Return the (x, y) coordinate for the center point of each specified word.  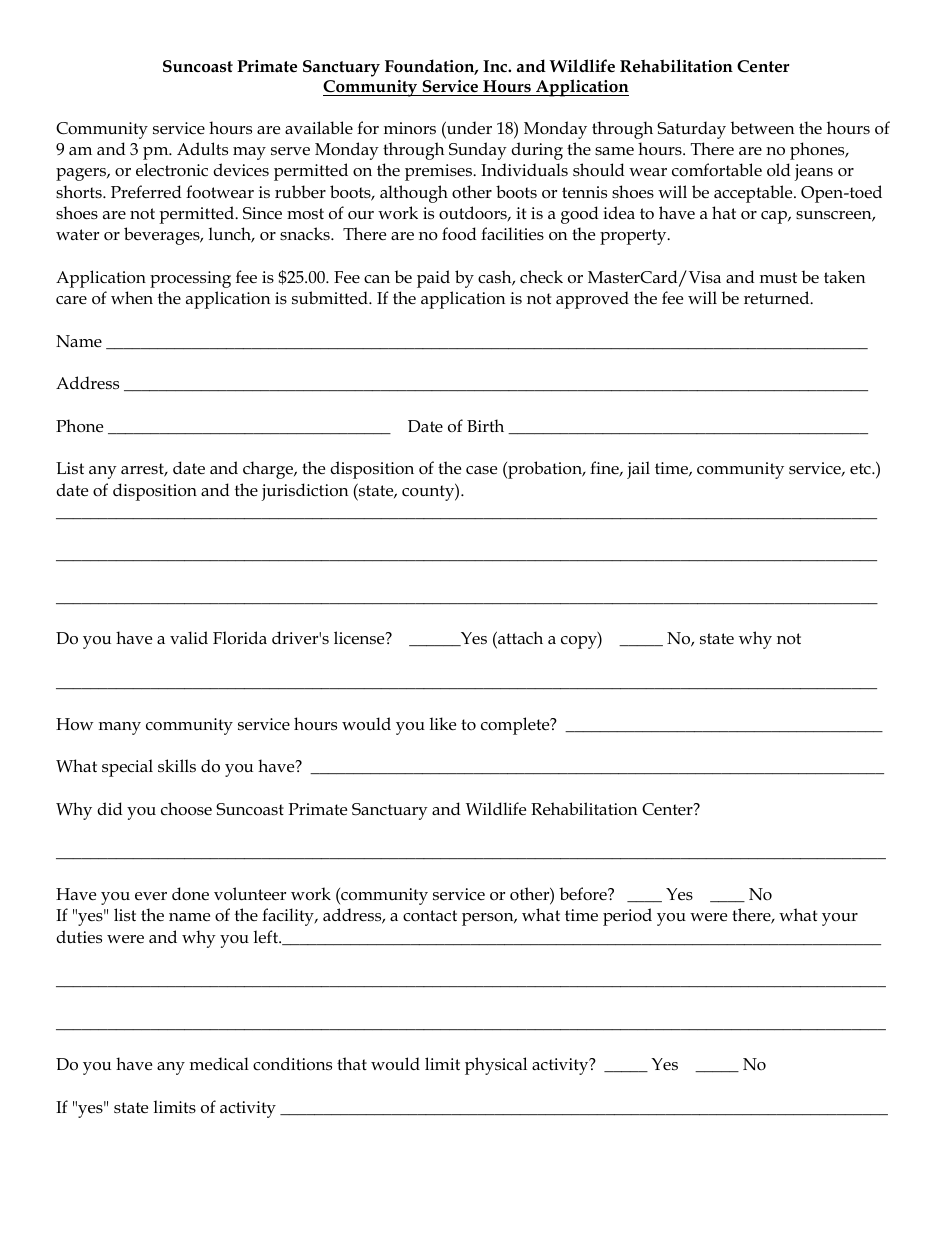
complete (516, 726)
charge (269, 470)
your (840, 919)
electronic (172, 170)
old (779, 169)
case (481, 470)
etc (861, 468)
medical (219, 1064)
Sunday (478, 151)
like (443, 724)
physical (496, 1066)
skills (177, 766)
